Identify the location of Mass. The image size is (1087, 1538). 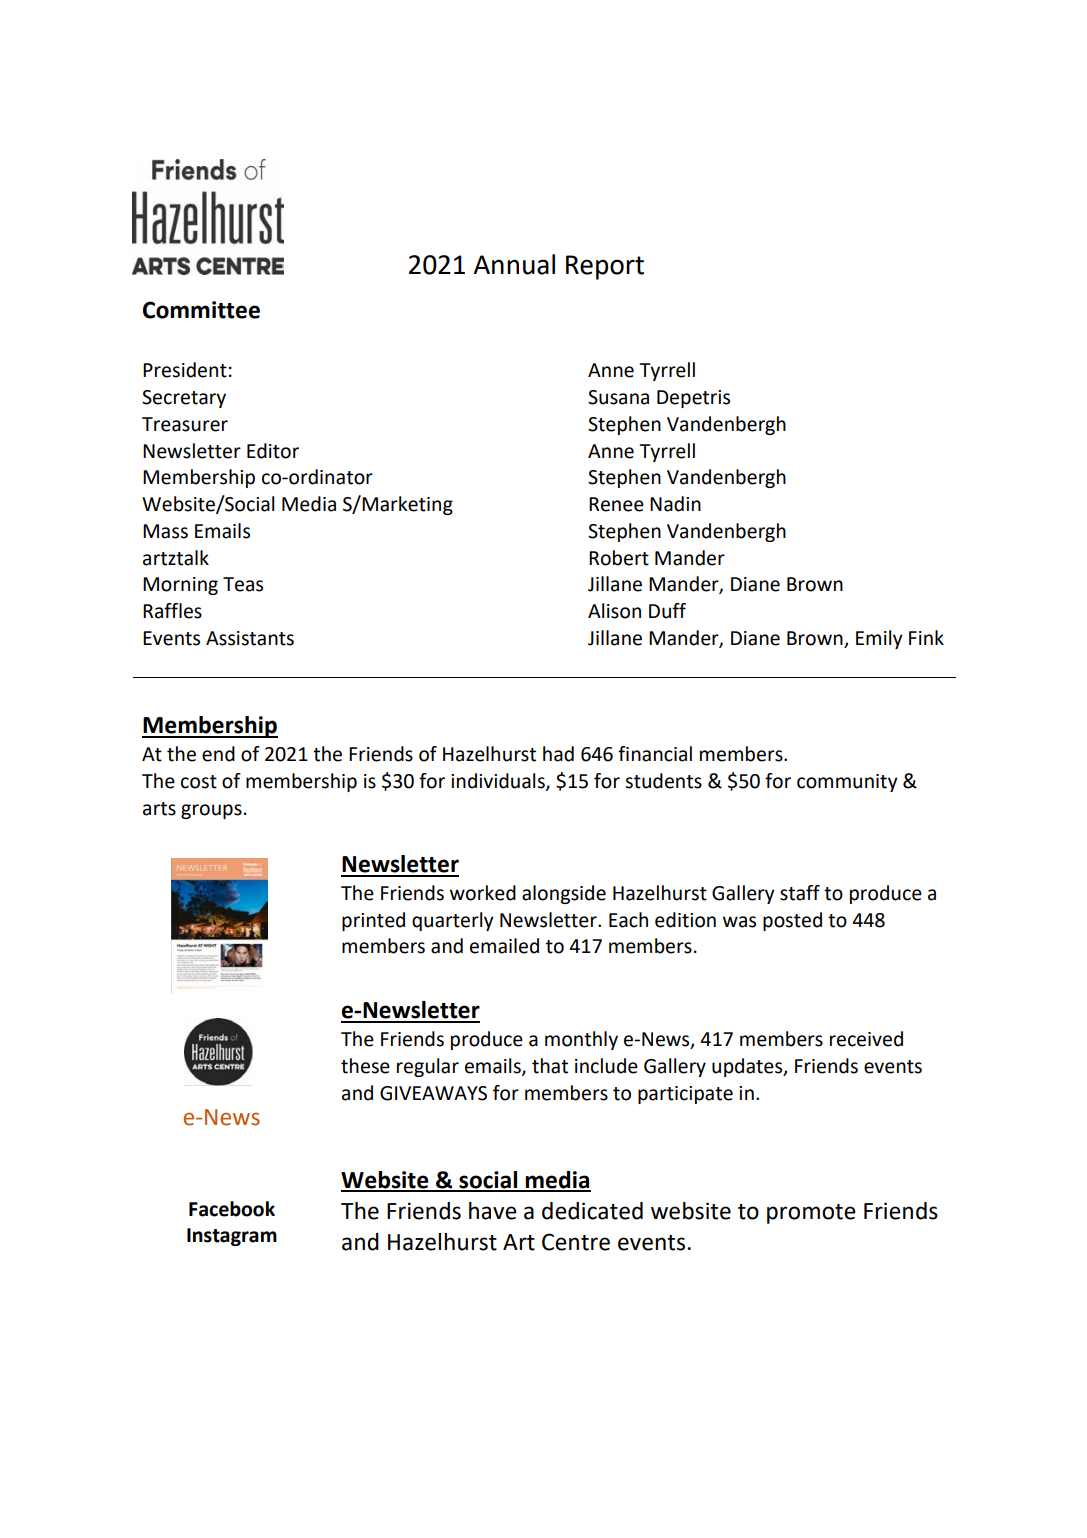
(165, 531).
